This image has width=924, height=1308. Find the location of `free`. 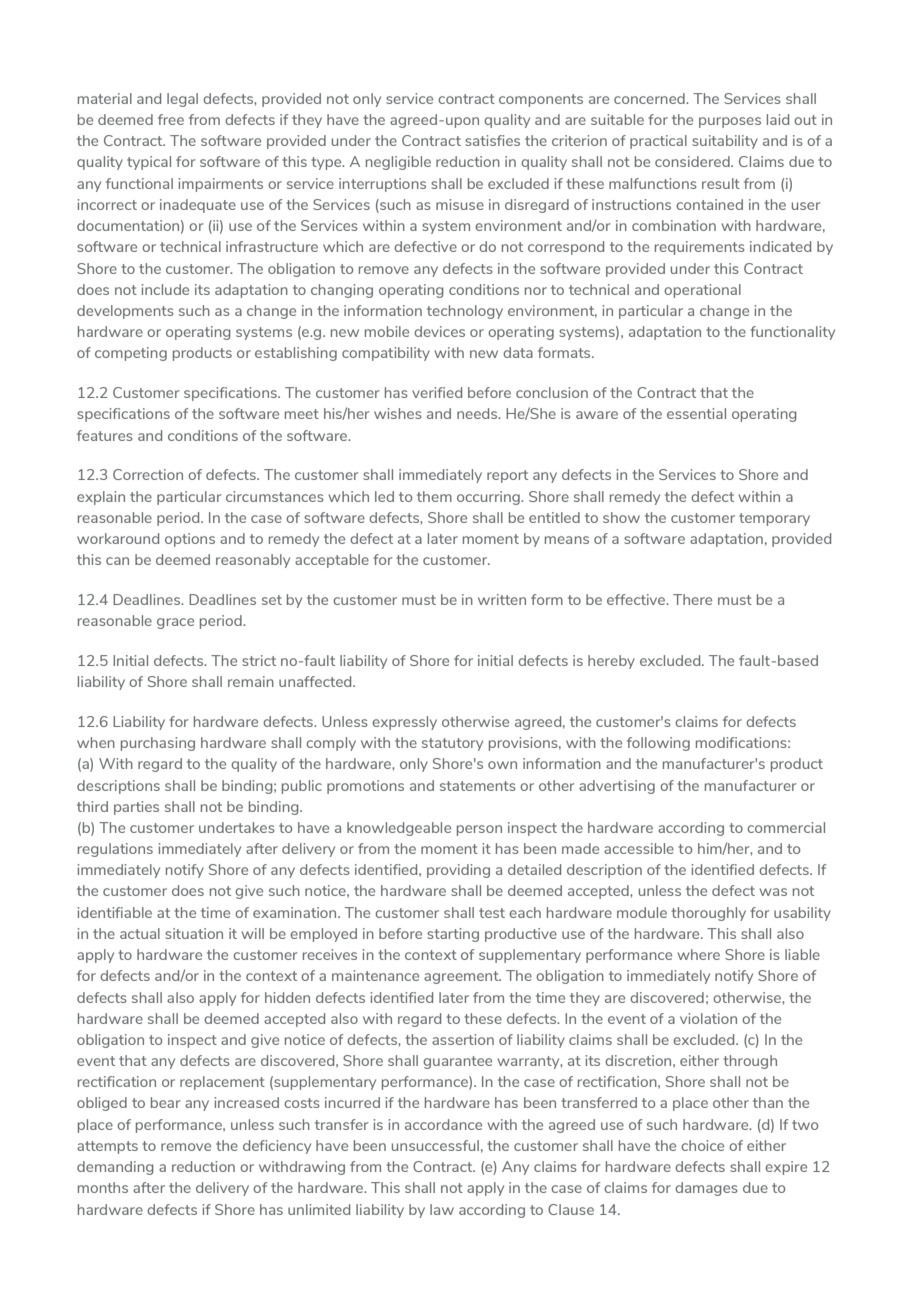

free is located at coordinates (171, 119).
